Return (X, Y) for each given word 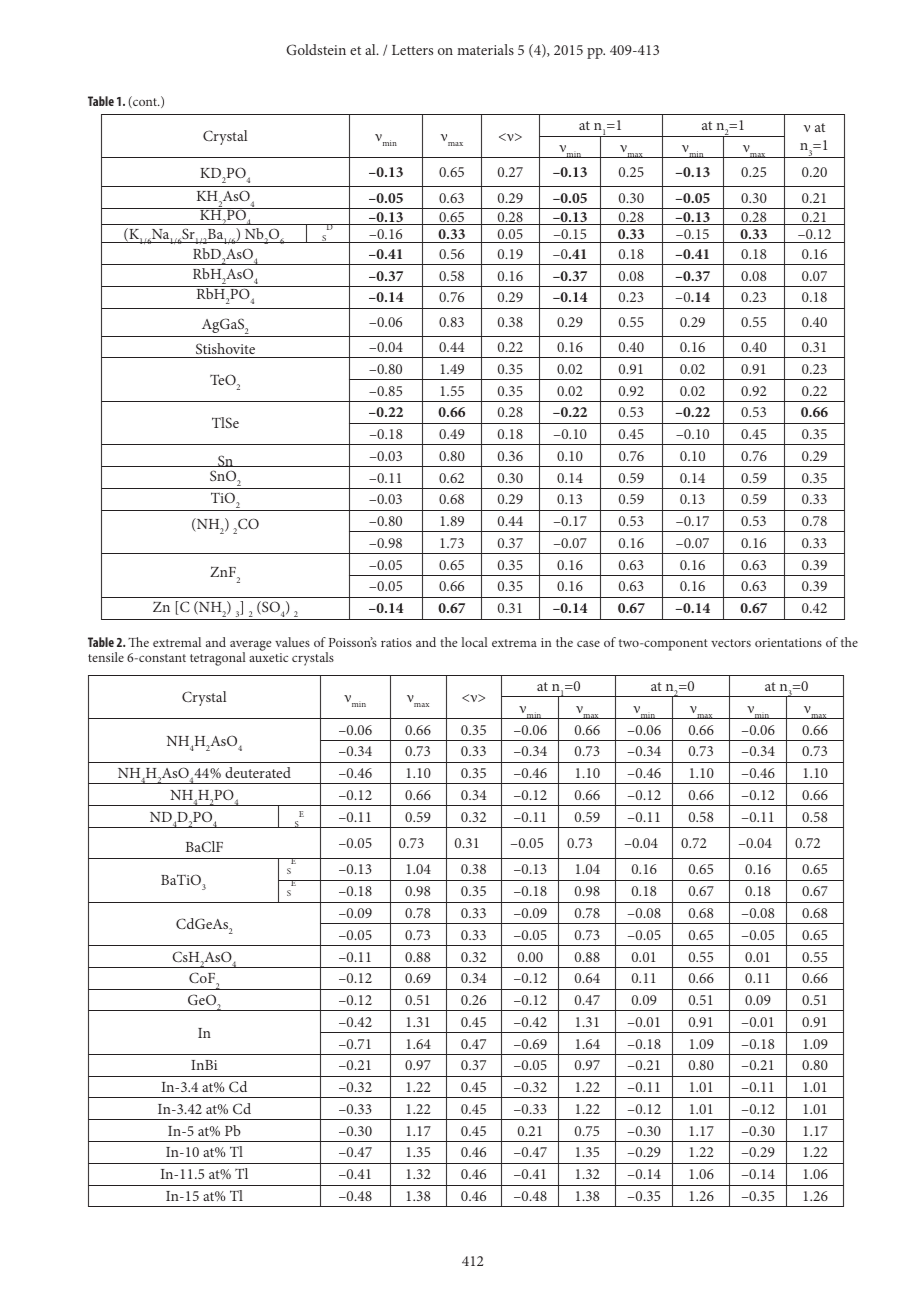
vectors (731, 643)
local (474, 642)
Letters (412, 50)
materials (485, 49)
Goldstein (316, 49)
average (251, 646)
